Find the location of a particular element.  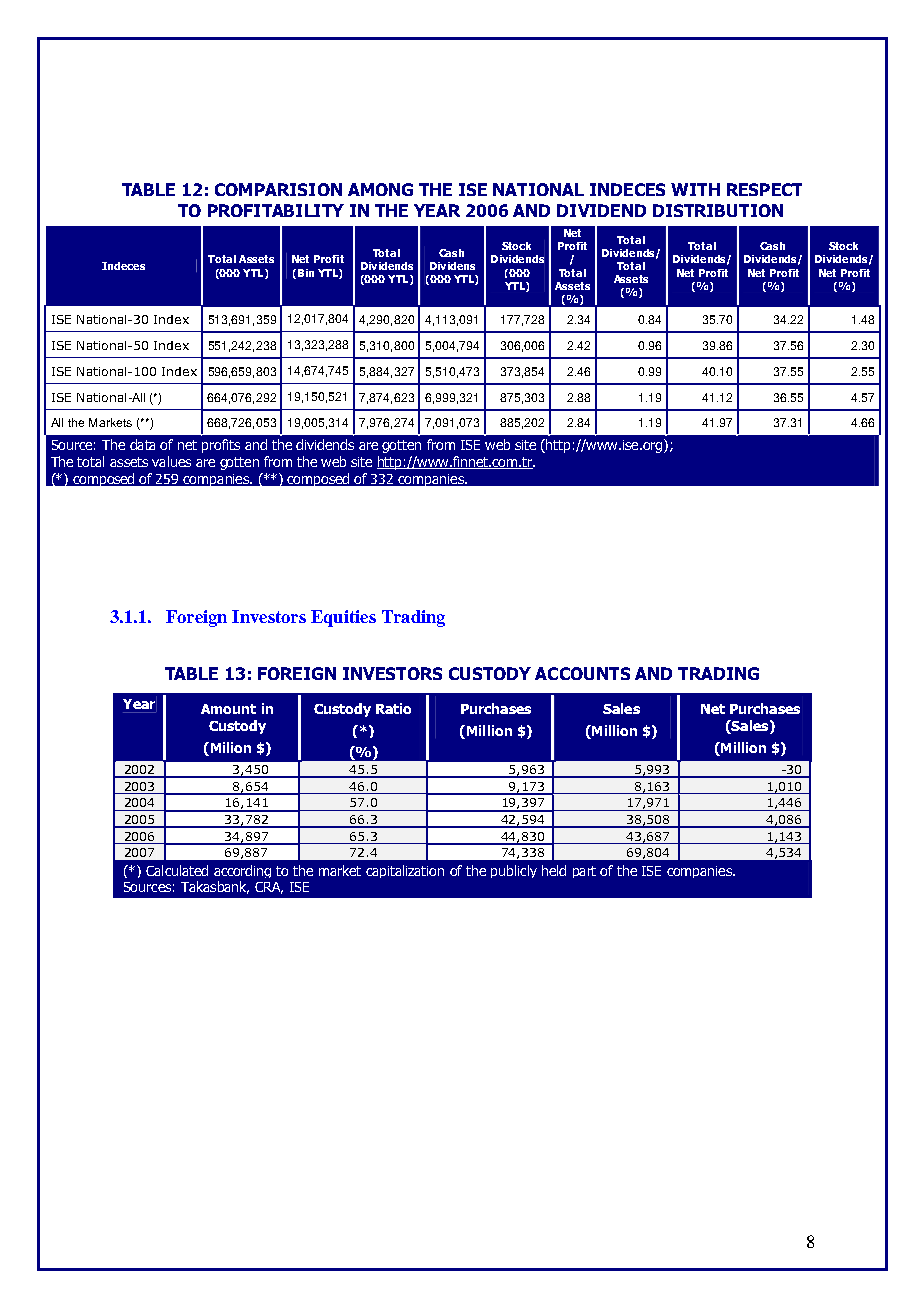

WITH is located at coordinates (695, 189).
